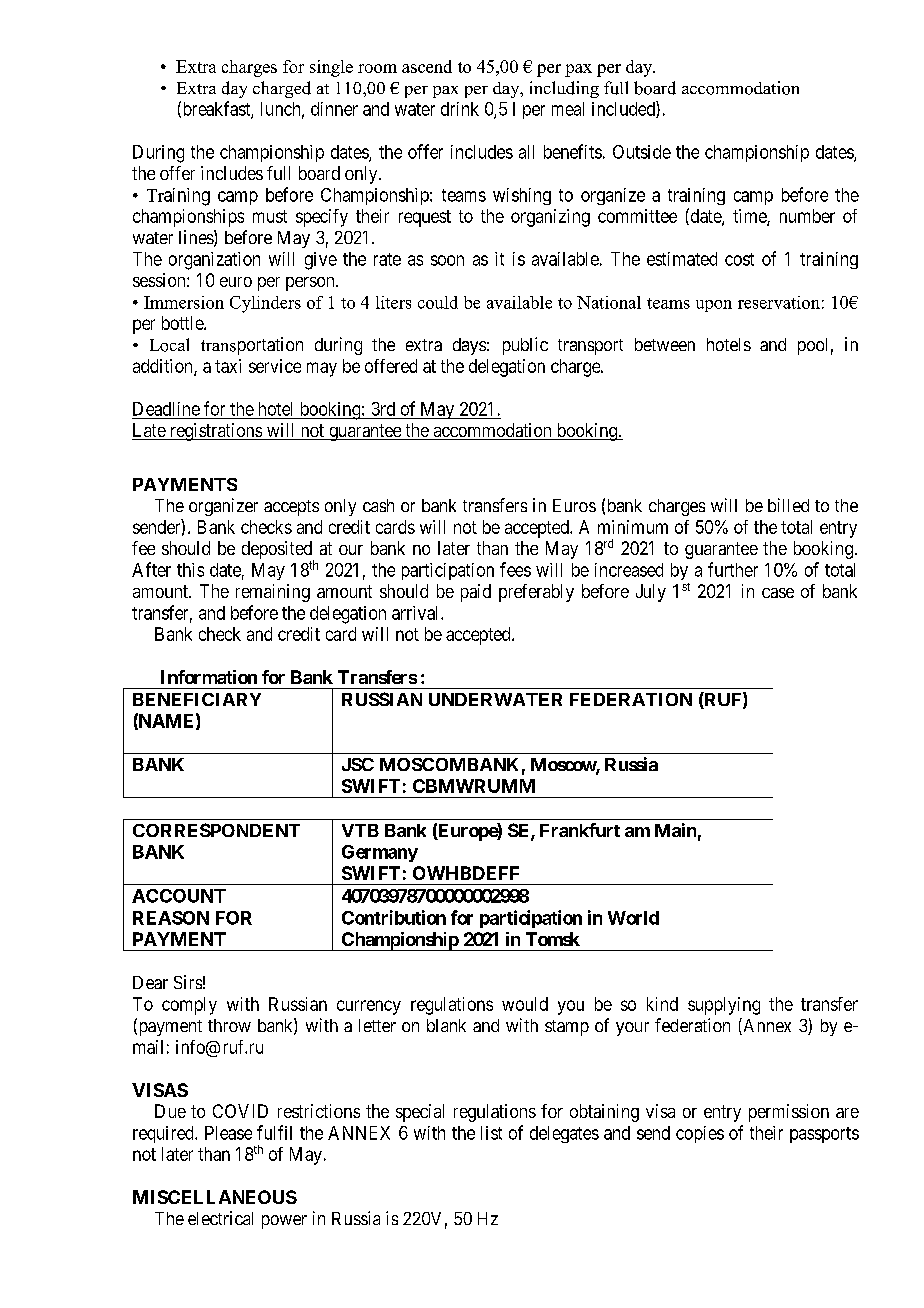  What do you see at coordinates (778, 593) in the document?
I see `case` at bounding box center [778, 593].
